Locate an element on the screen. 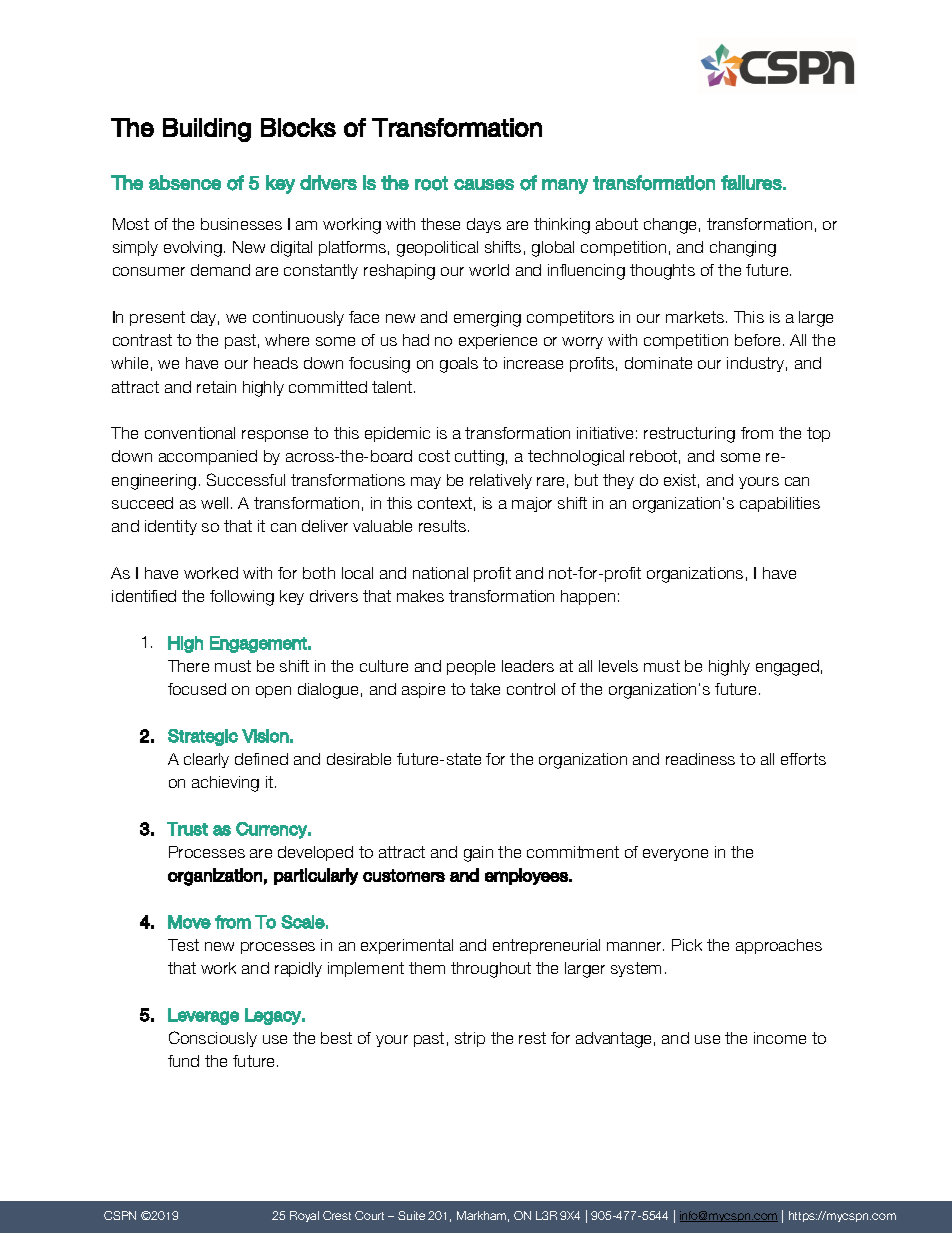 The height and width of the screenshot is (1233, 952). causes is located at coordinates (484, 184).
